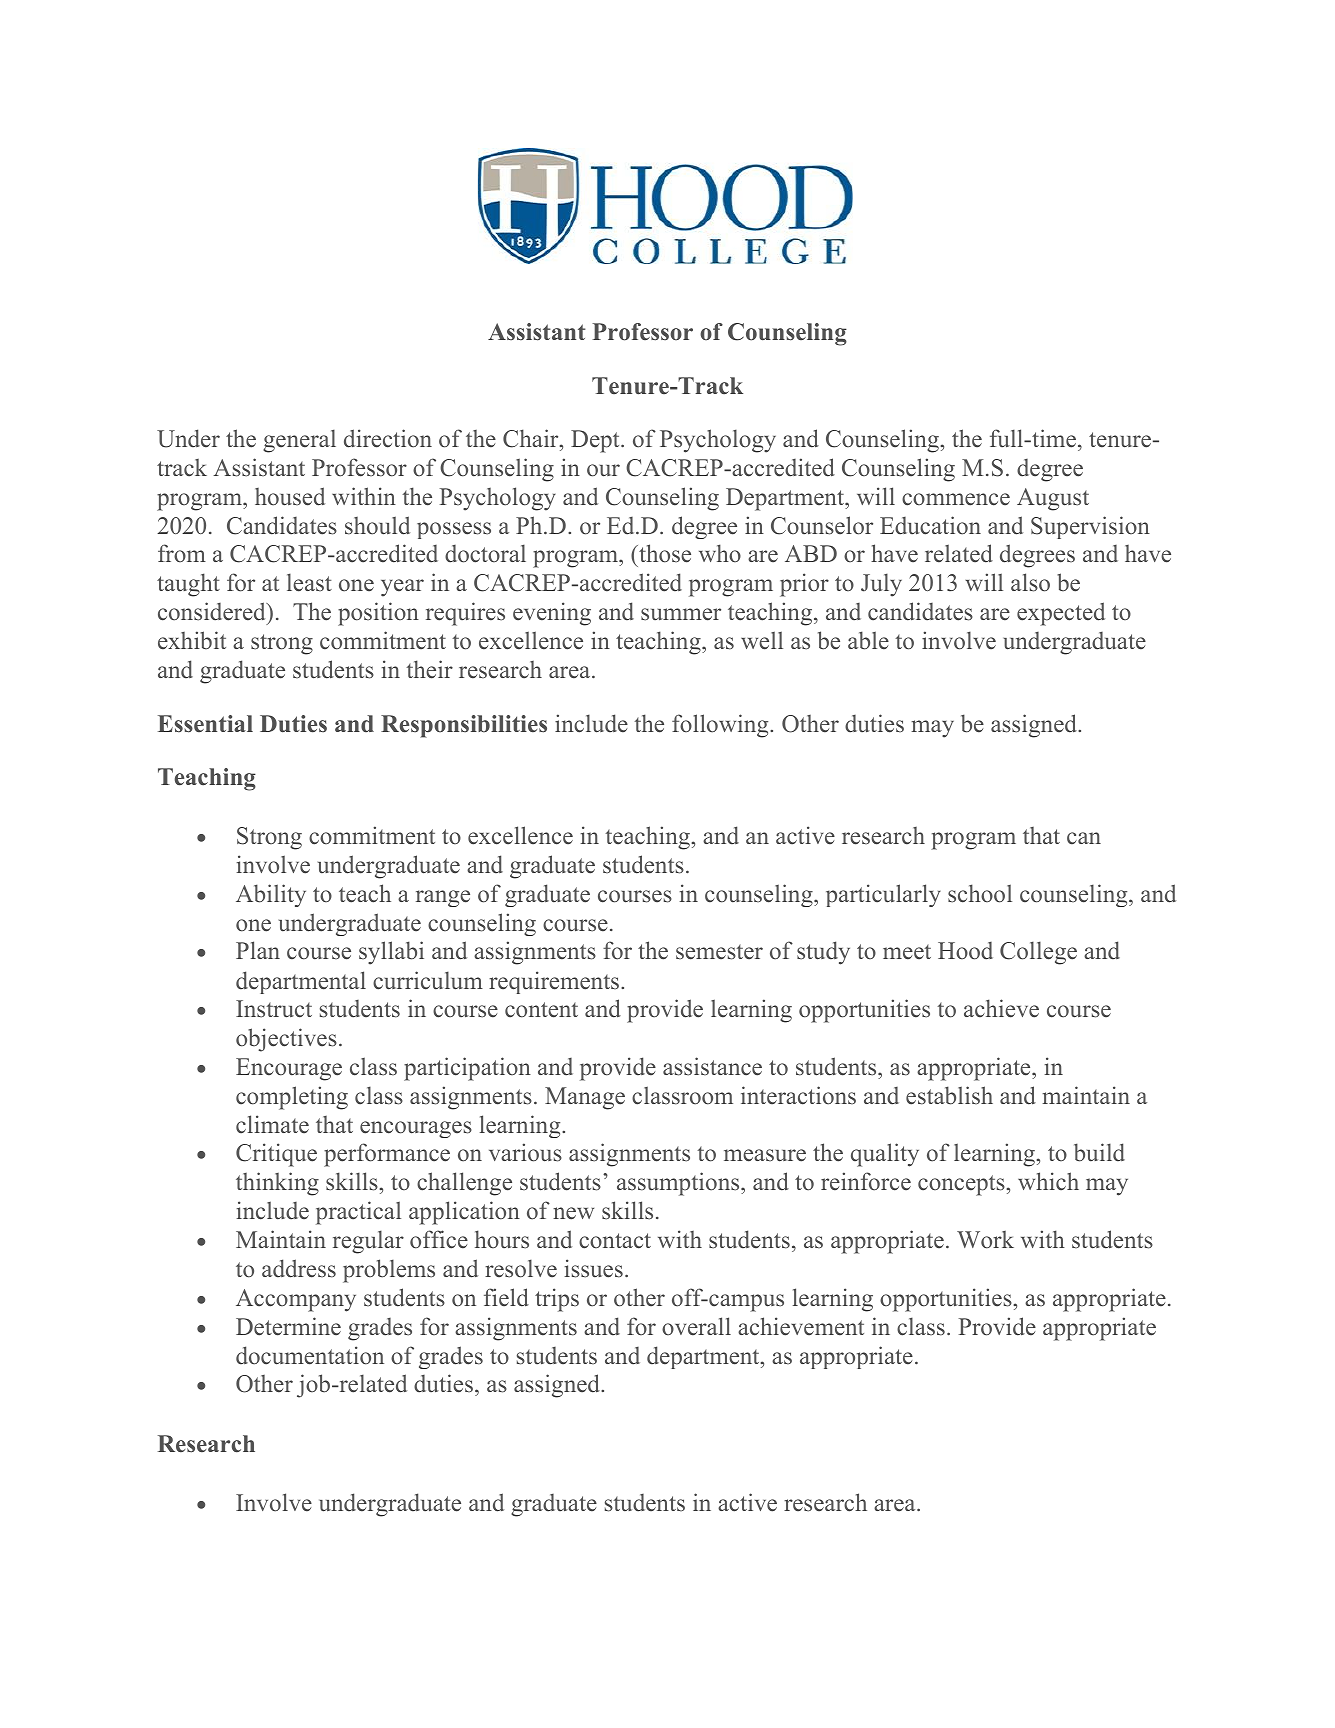  Describe the element at coordinates (719, 952) in the image. I see `semester` at that location.
